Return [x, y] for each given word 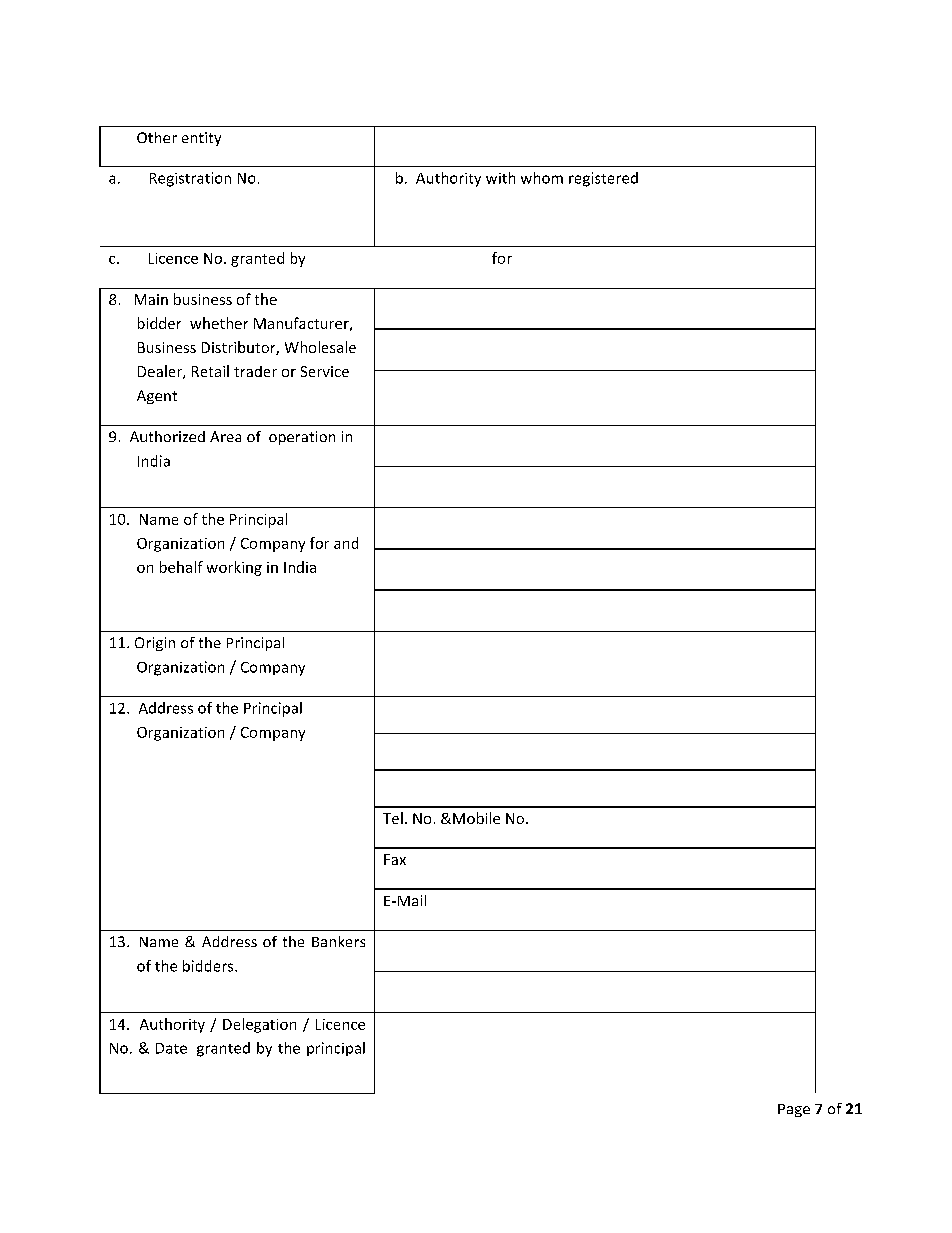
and [346, 543]
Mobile [476, 818]
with [500, 178]
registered [603, 179]
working [234, 568]
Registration [190, 179]
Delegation [259, 1025]
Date [171, 1048]
